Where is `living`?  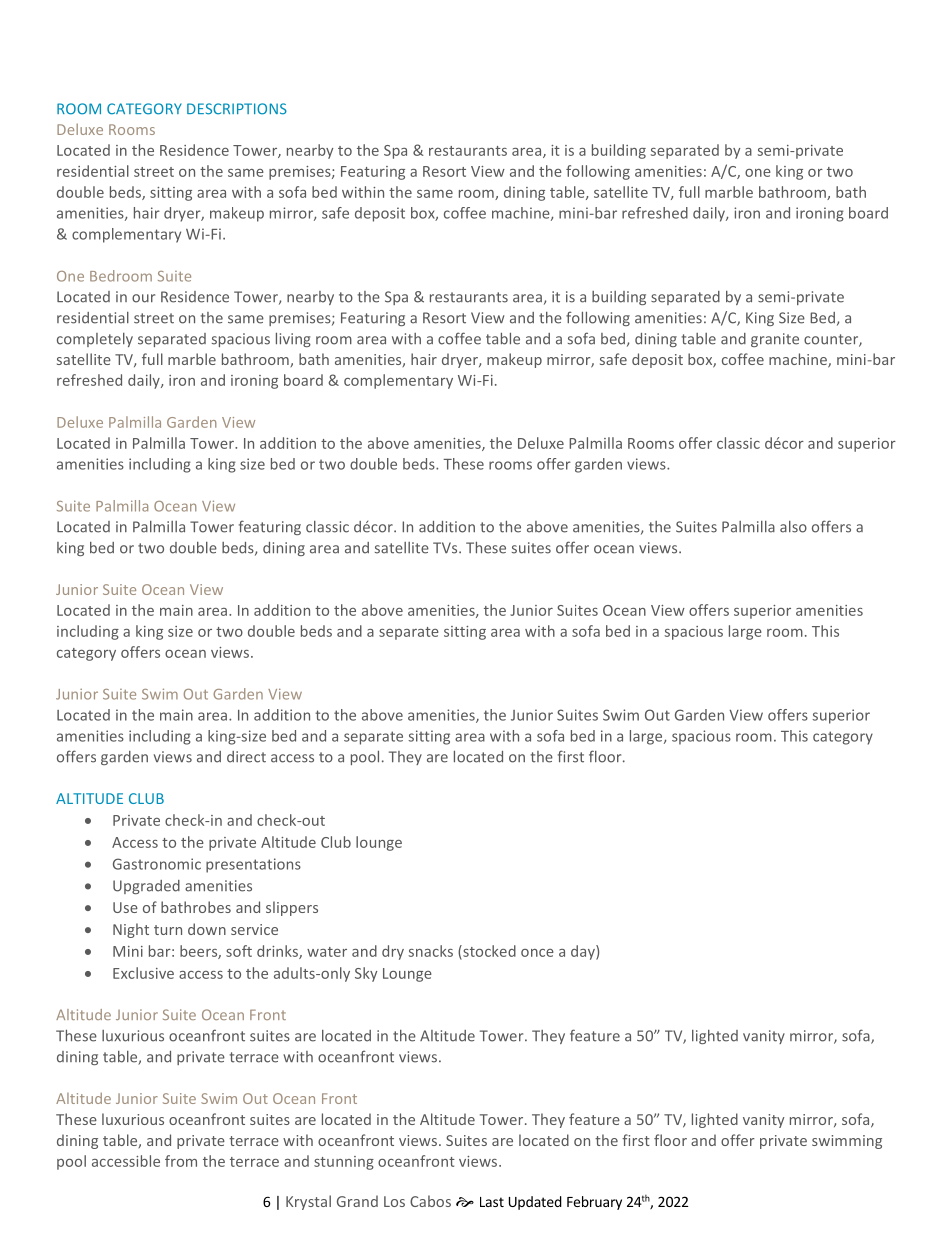 living is located at coordinates (293, 339).
